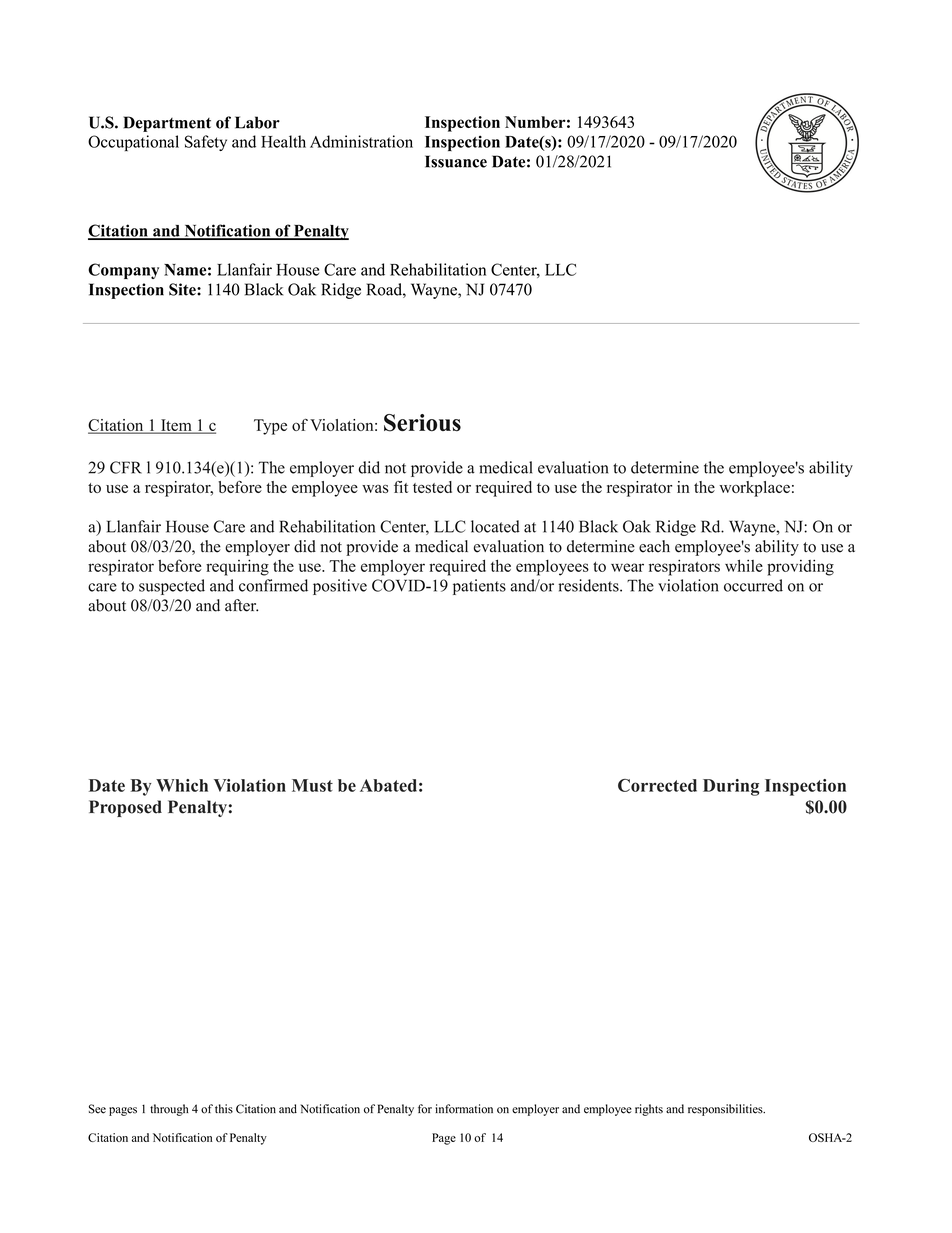  What do you see at coordinates (169, 1110) in the screenshot?
I see `through` at bounding box center [169, 1110].
